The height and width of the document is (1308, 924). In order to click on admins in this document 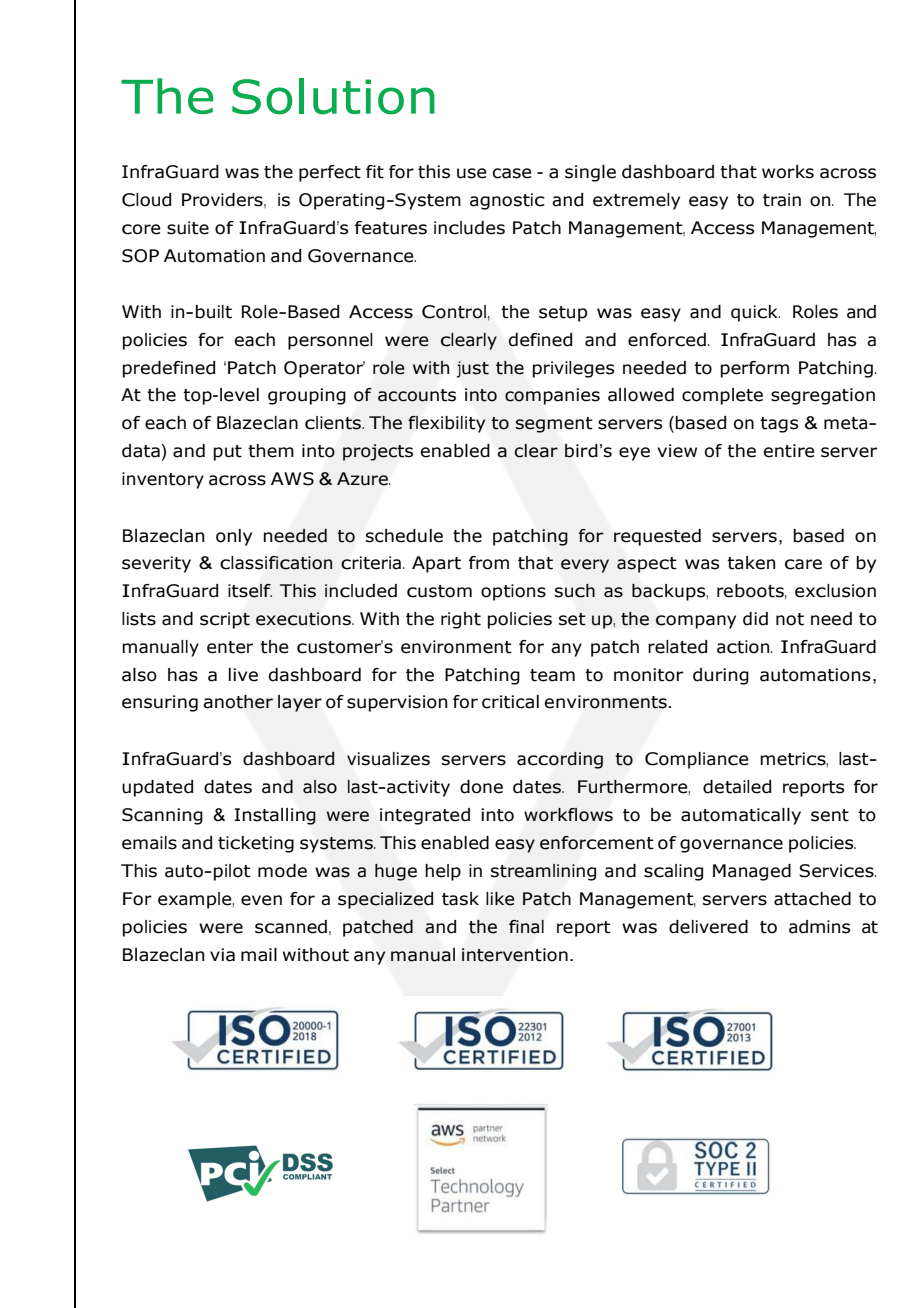, I will do `click(819, 927)`.
